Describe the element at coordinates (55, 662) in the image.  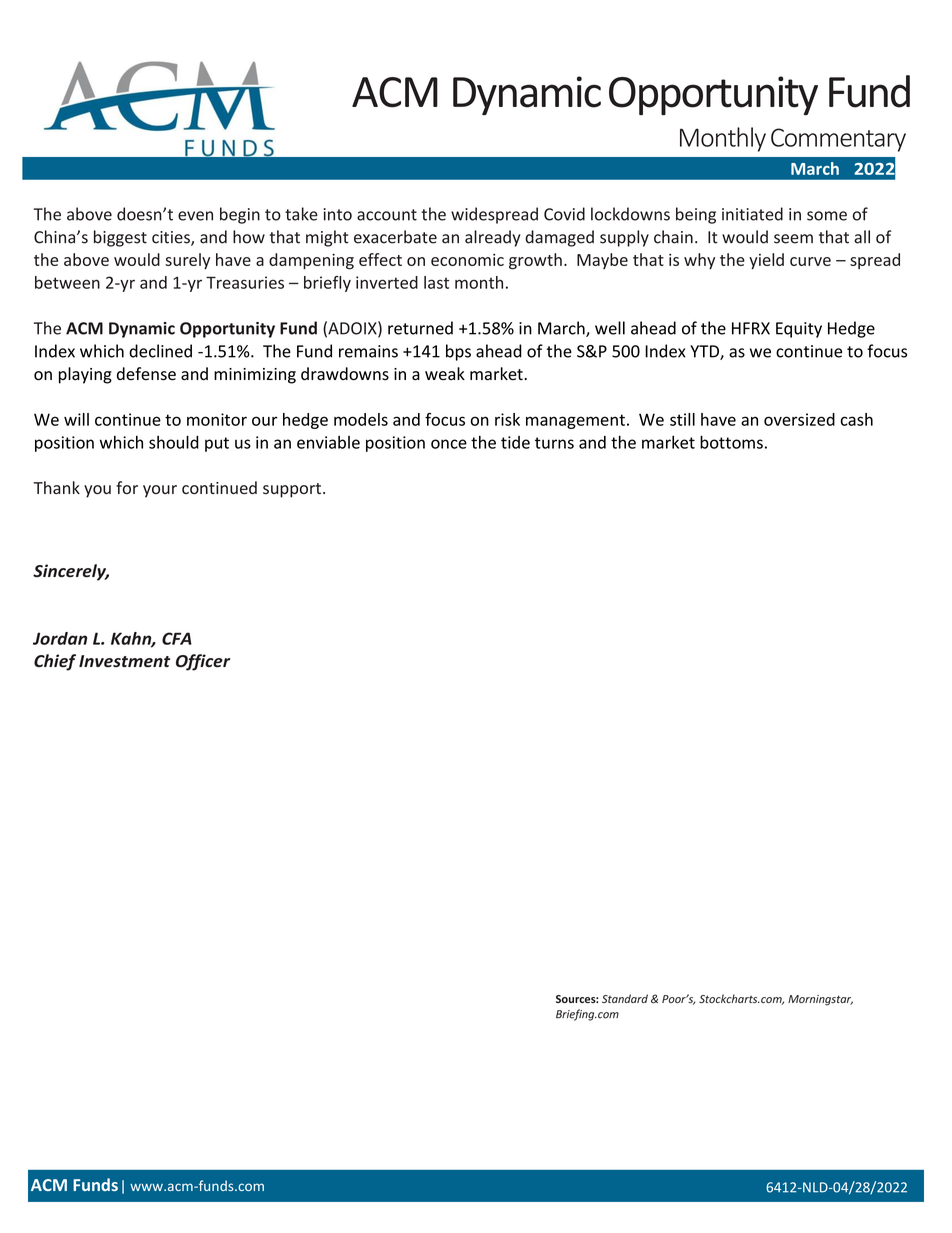
I see `Chief` at that location.
